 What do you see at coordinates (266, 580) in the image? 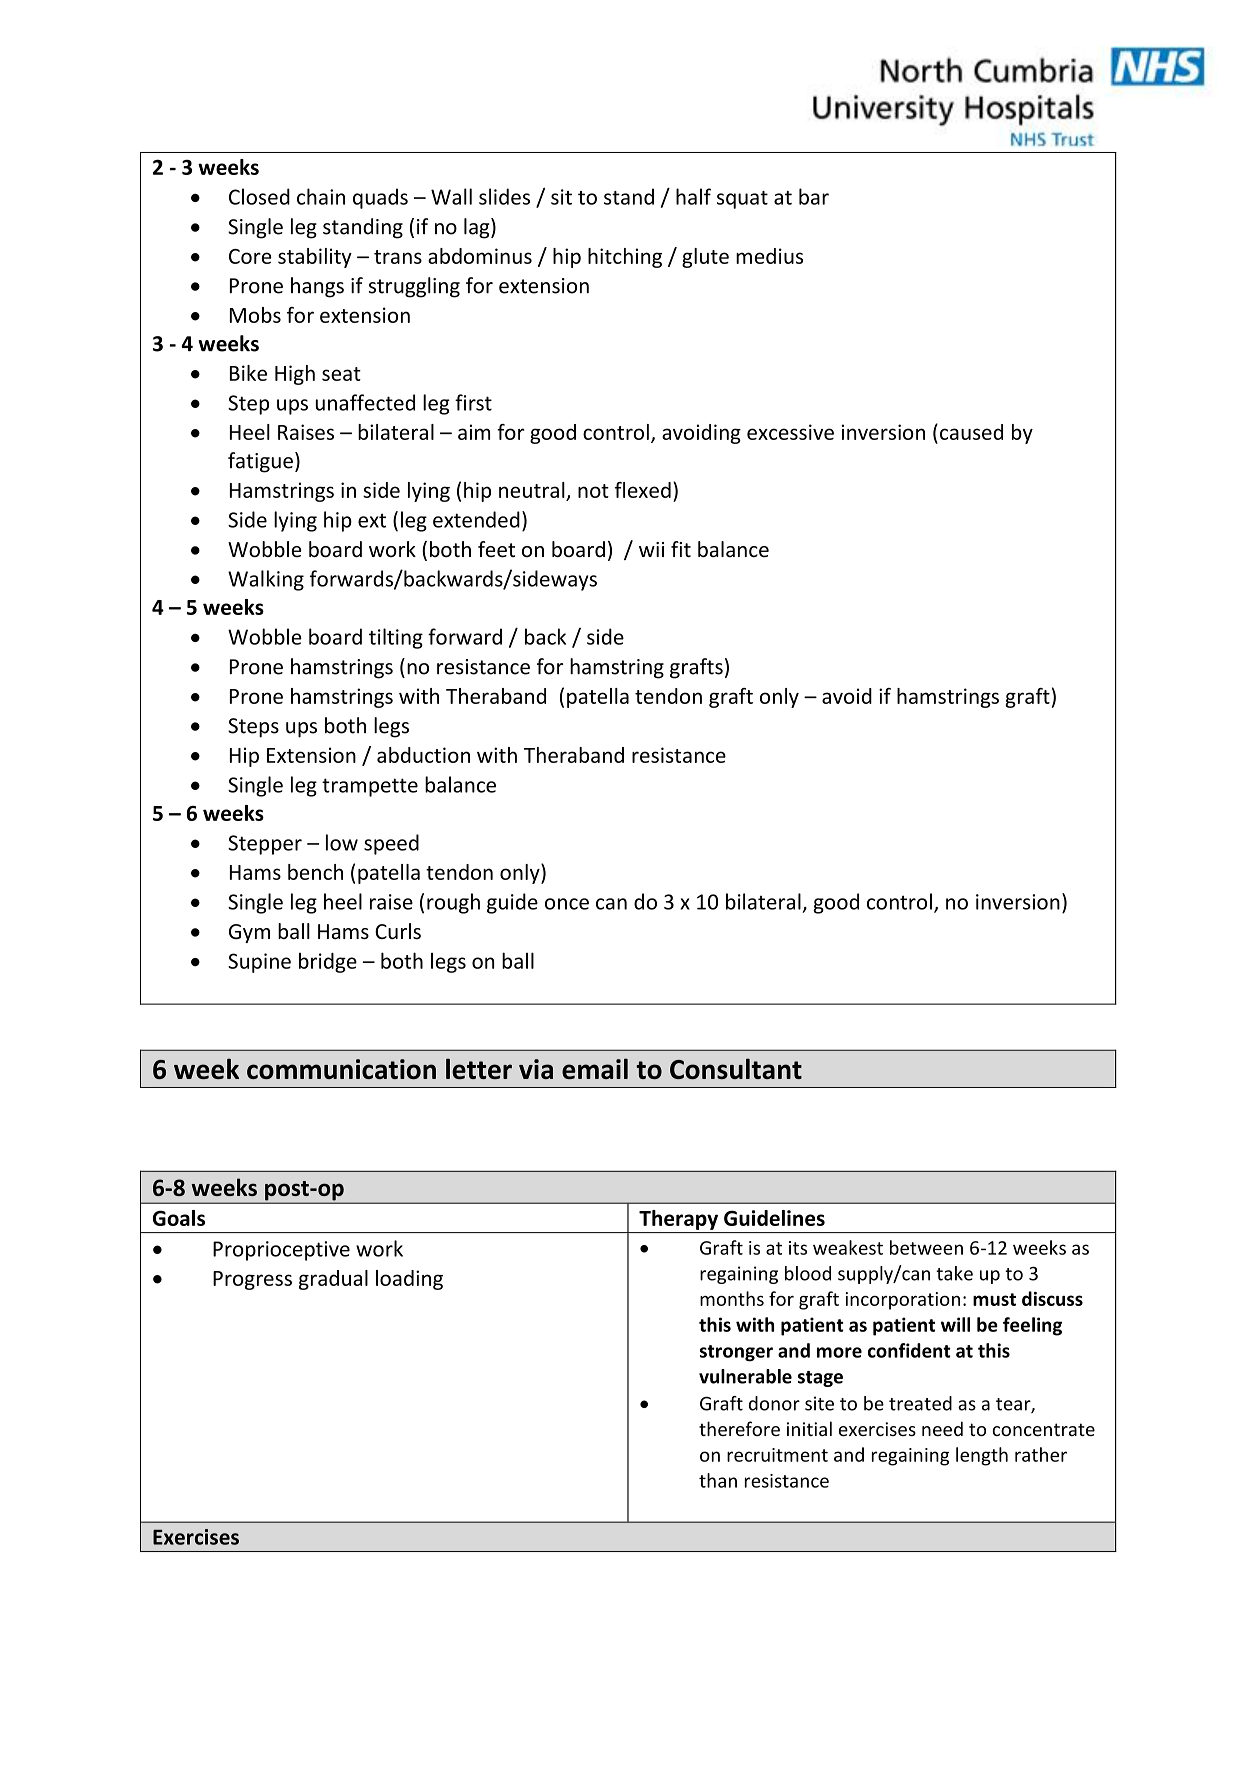
I see `Walking` at bounding box center [266, 580].
